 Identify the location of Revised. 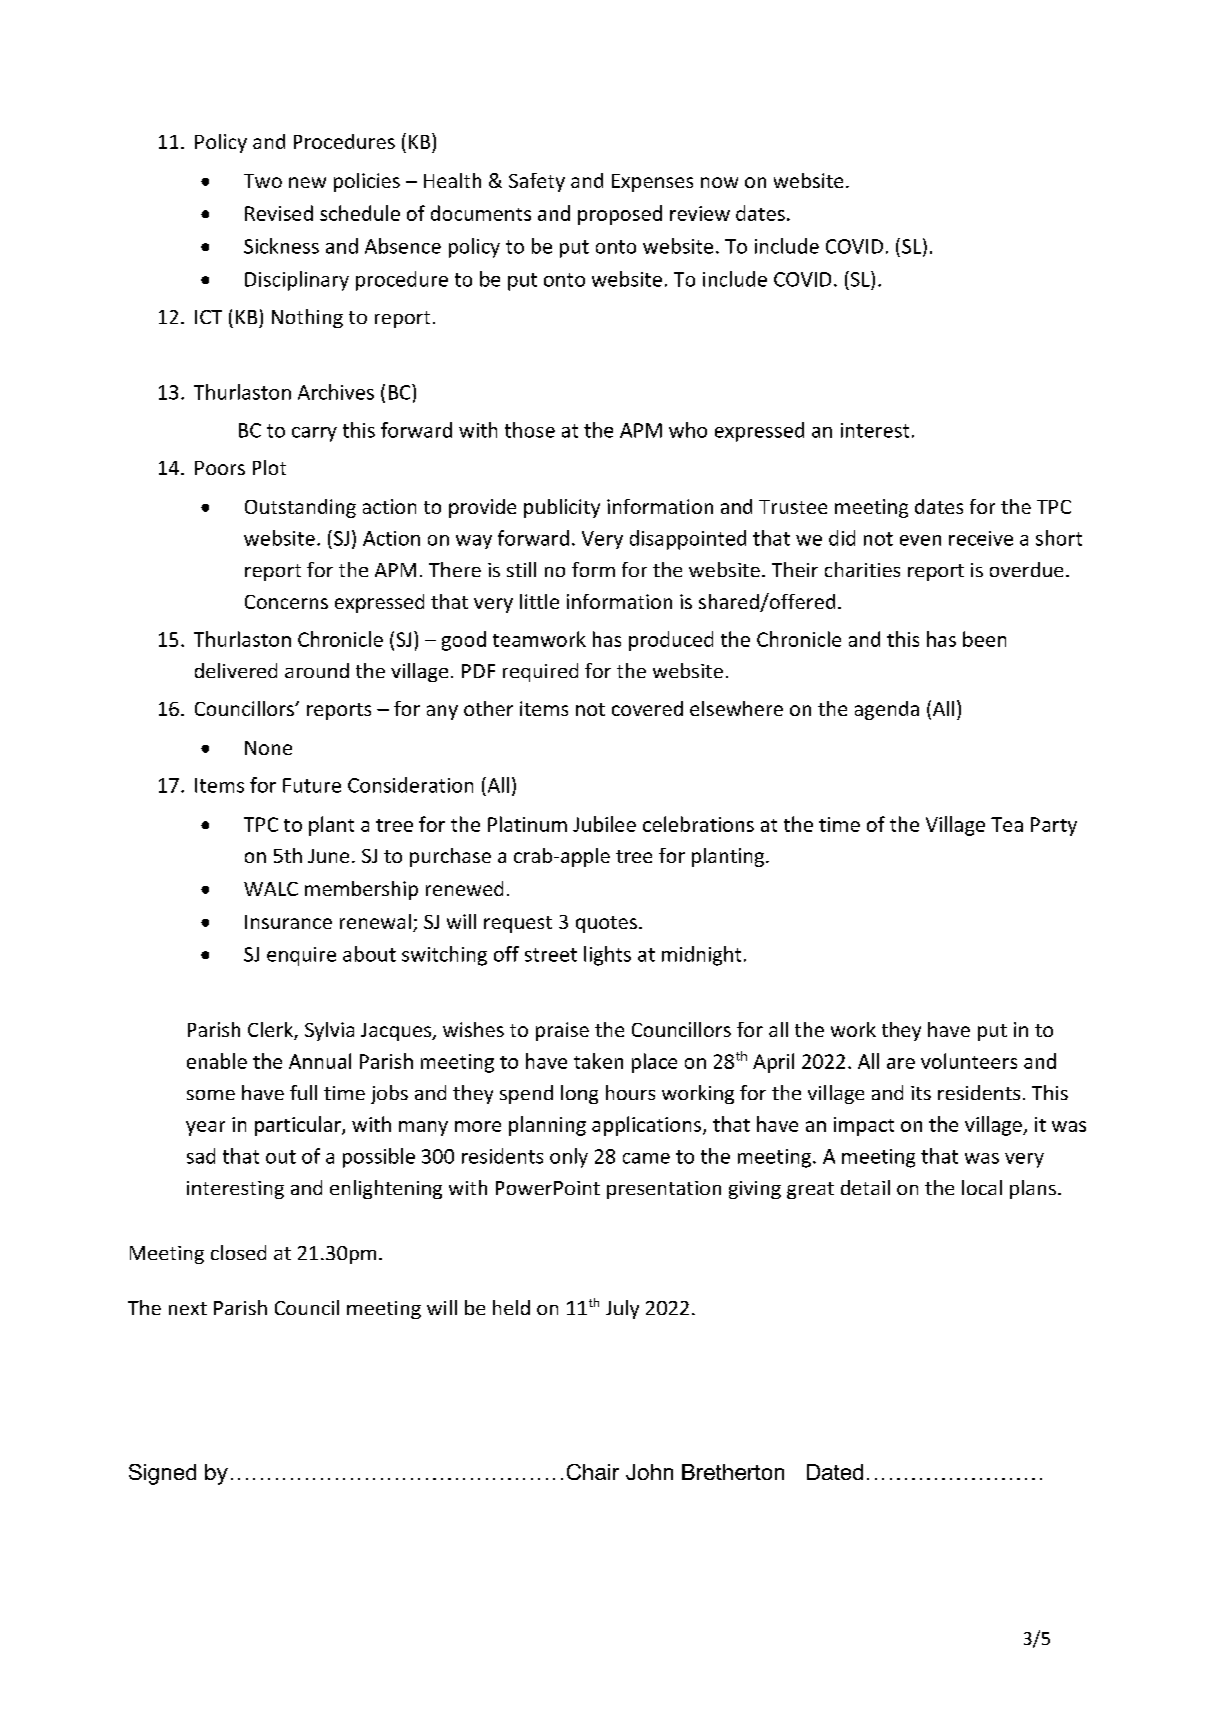
(279, 213).
